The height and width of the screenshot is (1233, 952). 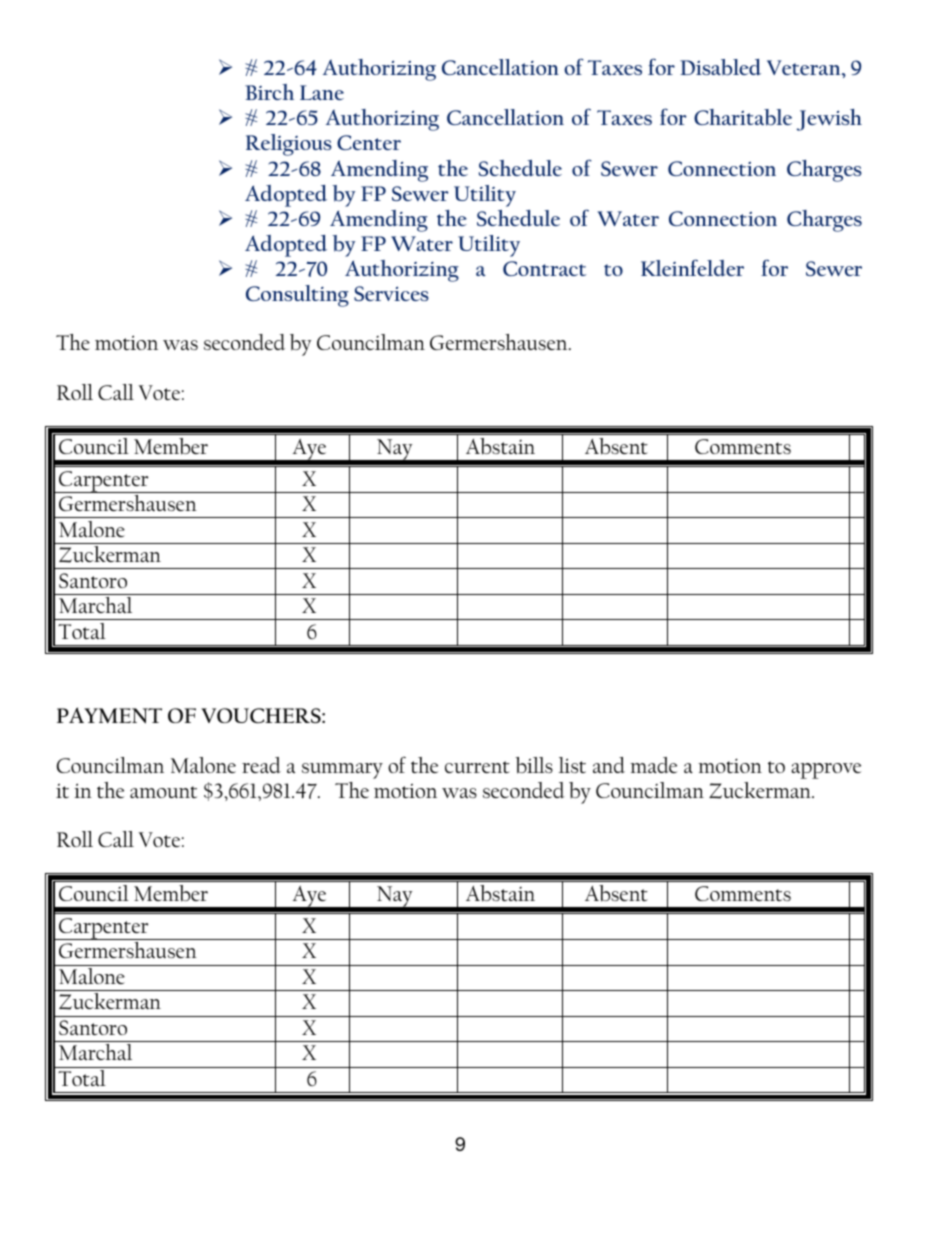 I want to click on made, so click(x=653, y=765).
